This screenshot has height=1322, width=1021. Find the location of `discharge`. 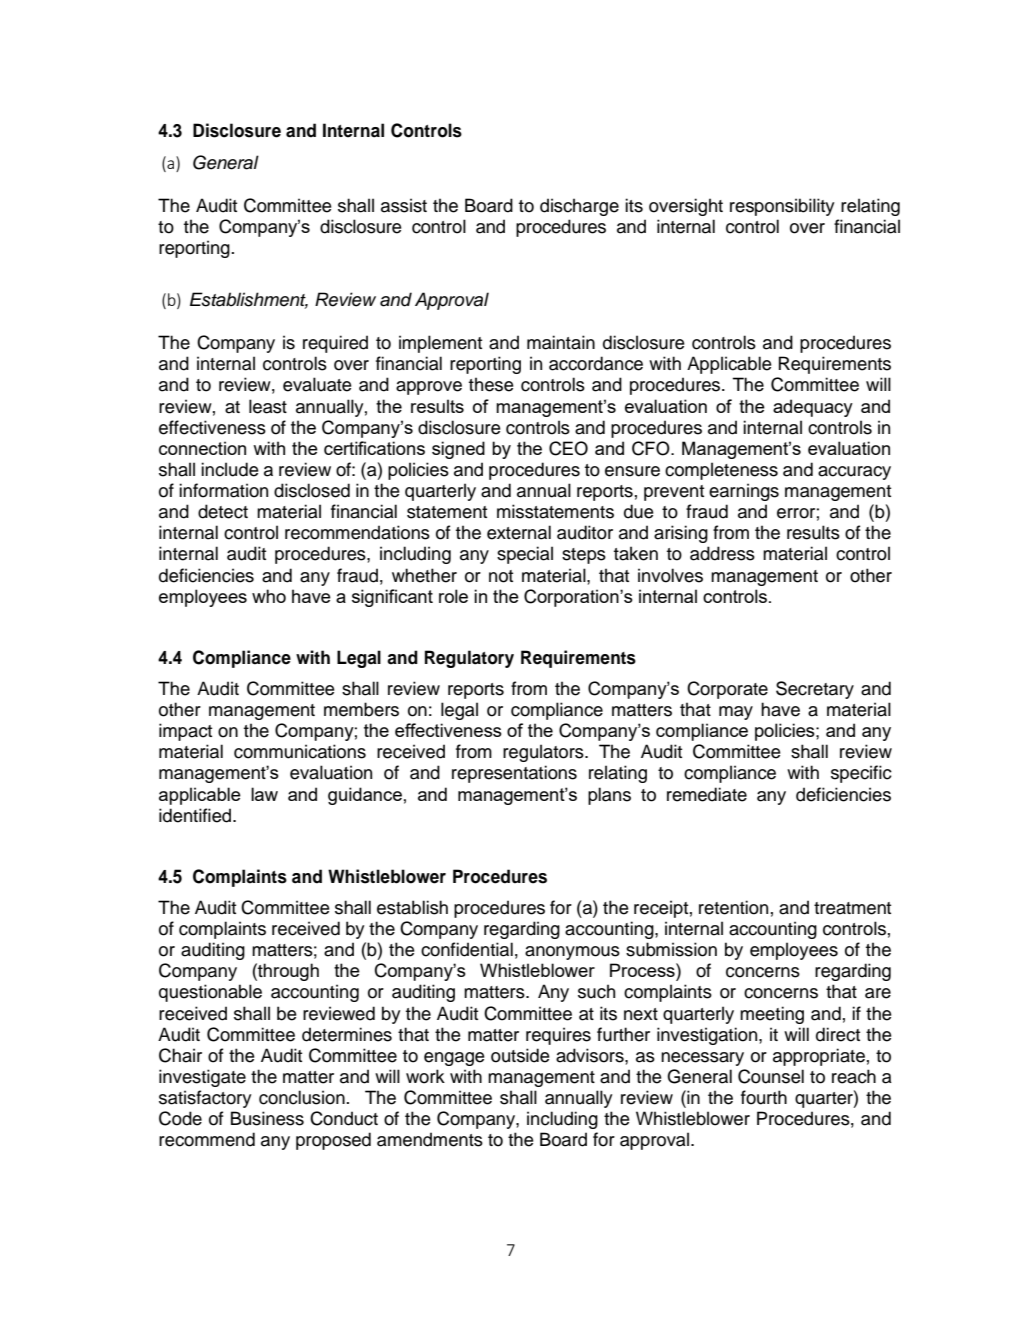

discharge is located at coordinates (579, 207).
